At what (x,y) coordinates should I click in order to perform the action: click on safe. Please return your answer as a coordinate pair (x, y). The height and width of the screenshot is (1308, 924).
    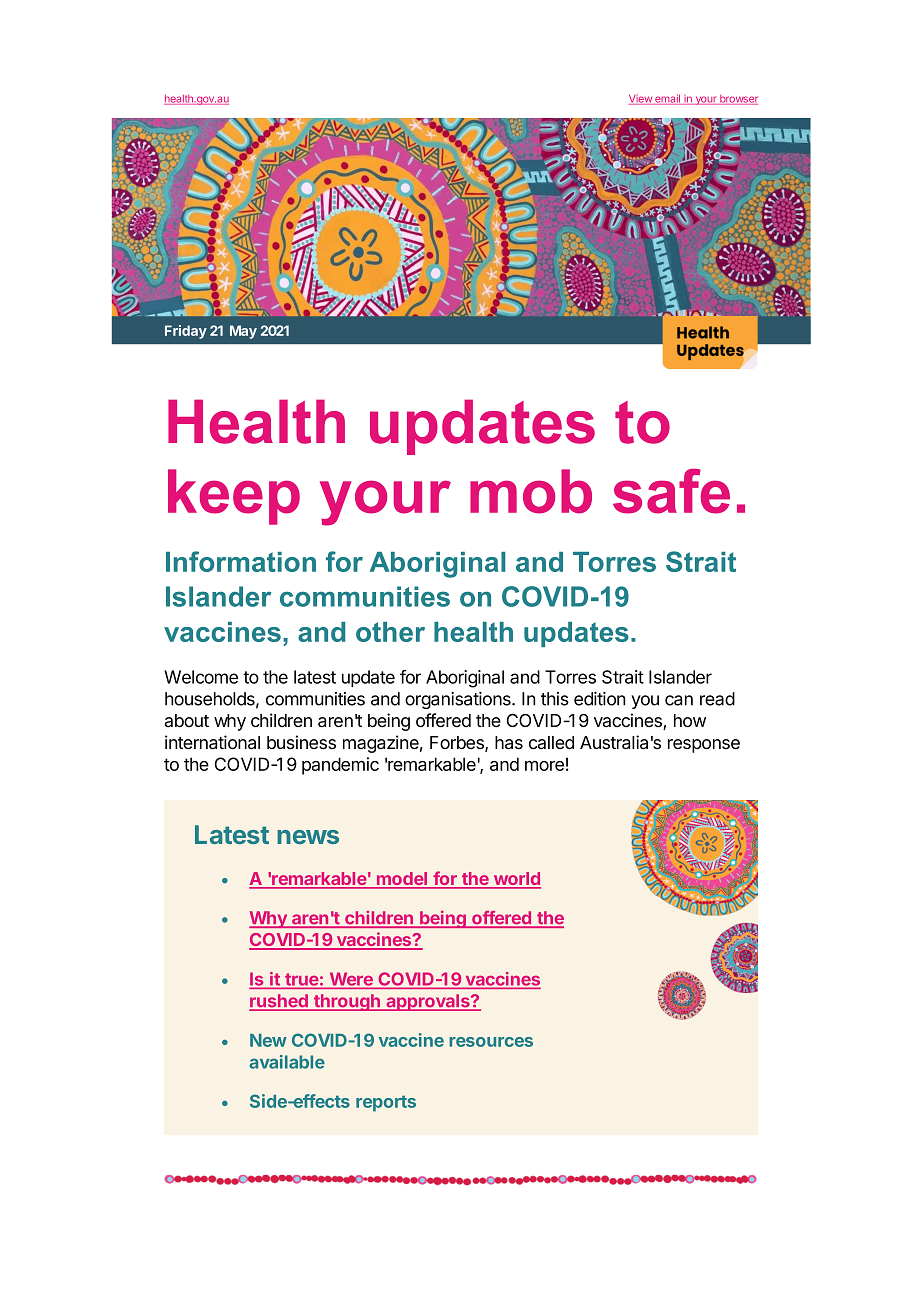
    Looking at the image, I should click on (671, 491).
